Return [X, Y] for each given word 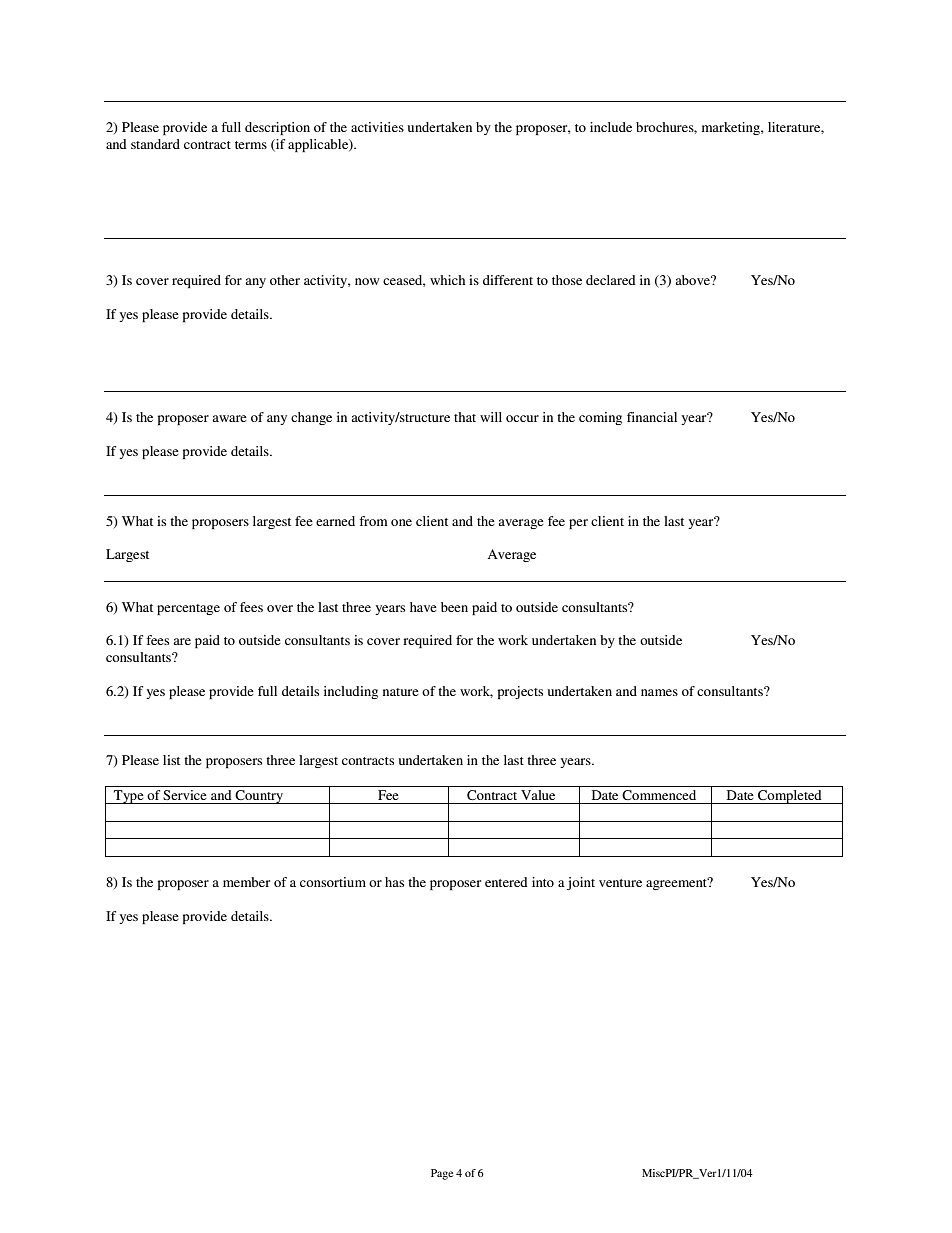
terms [251, 145]
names [659, 692]
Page [442, 1174]
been [454, 607]
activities [377, 127]
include [611, 127]
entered [506, 882]
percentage [188, 609]
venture [620, 883]
